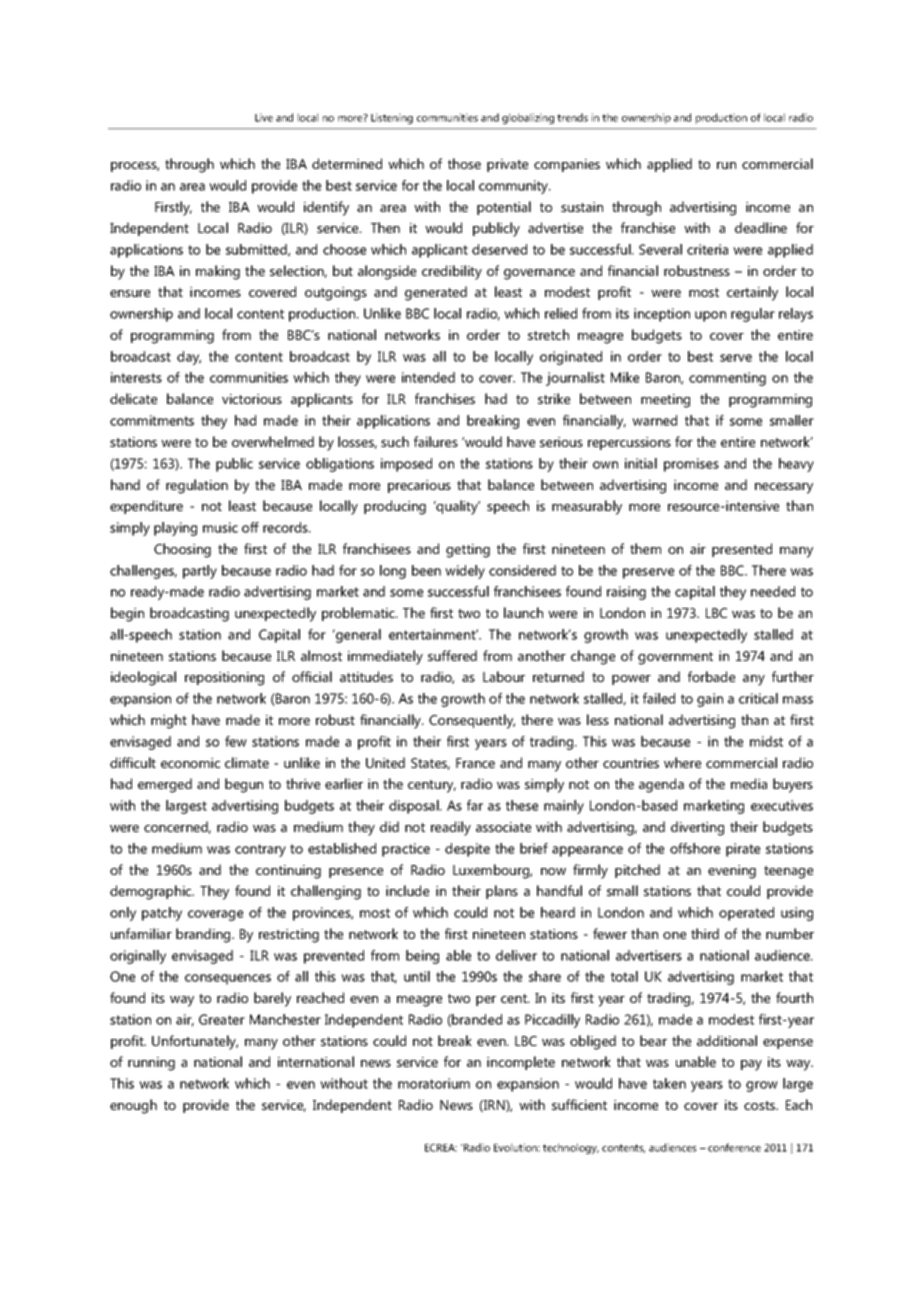  What do you see at coordinates (691, 465) in the image?
I see `promises` at bounding box center [691, 465].
